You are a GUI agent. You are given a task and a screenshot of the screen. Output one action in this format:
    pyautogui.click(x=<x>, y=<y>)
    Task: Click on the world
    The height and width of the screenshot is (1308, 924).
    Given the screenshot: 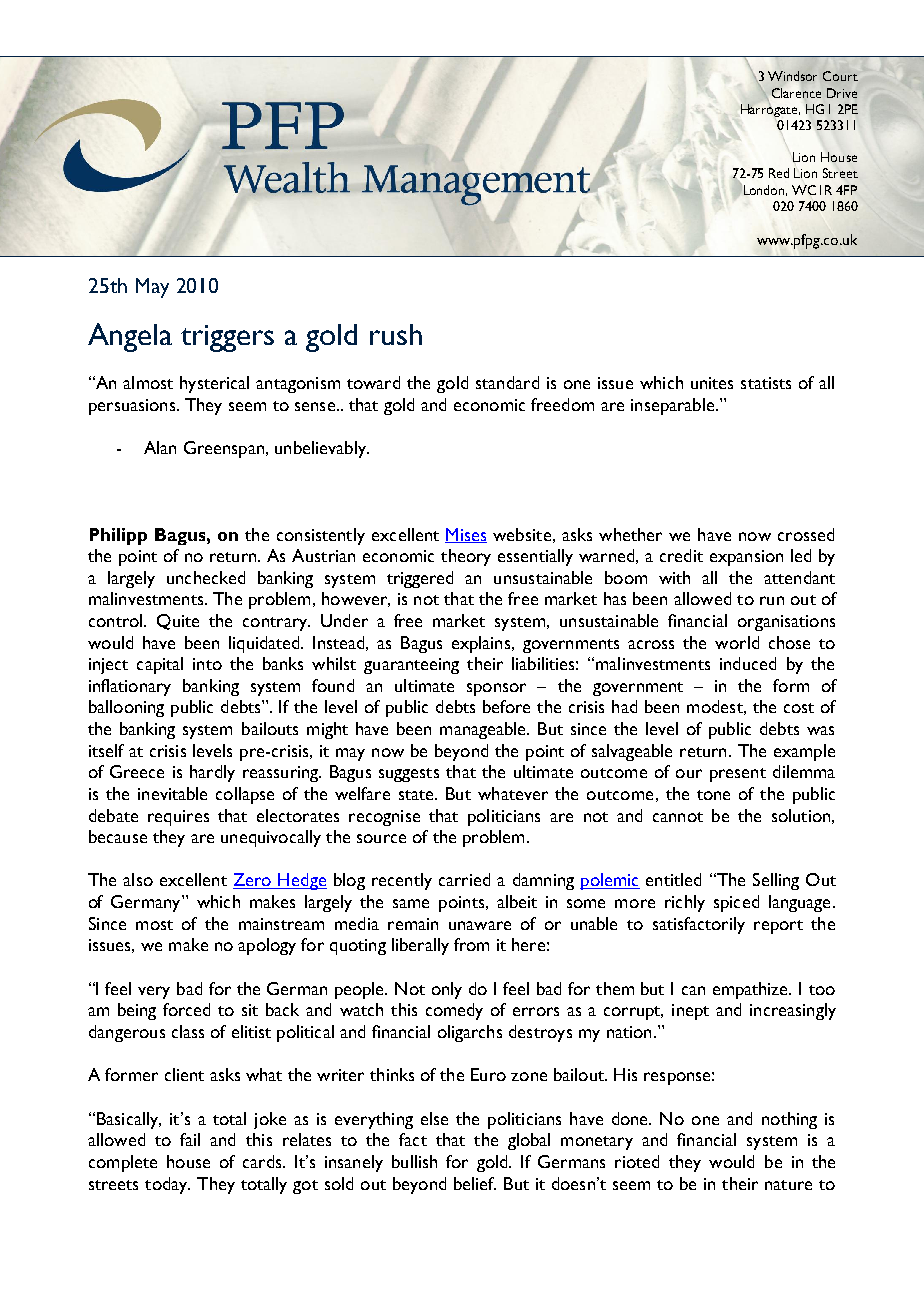 What is the action you would take?
    pyautogui.click(x=737, y=642)
